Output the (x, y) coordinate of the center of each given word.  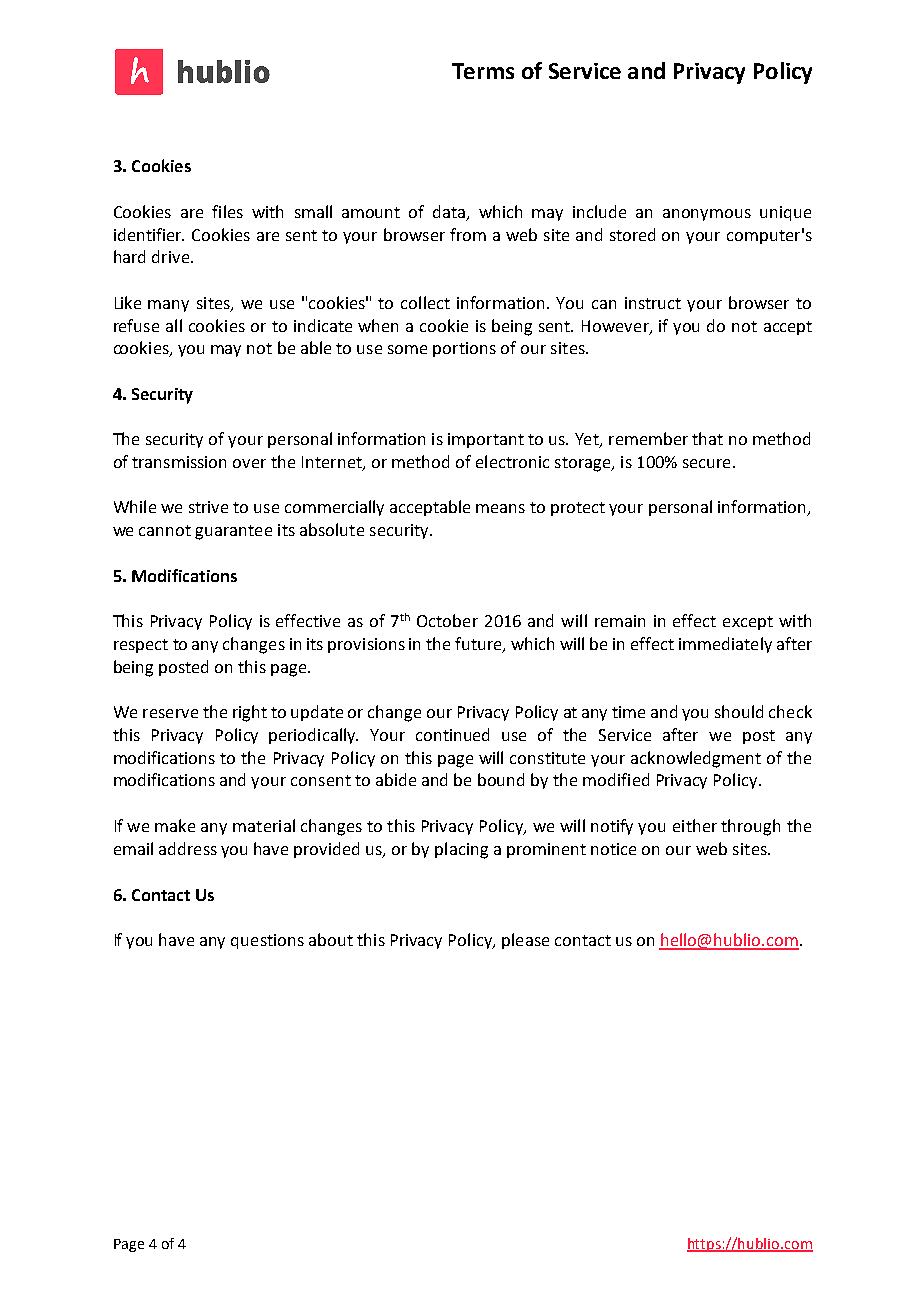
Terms (483, 71)
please (525, 941)
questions (267, 941)
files (227, 211)
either (695, 825)
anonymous (707, 215)
